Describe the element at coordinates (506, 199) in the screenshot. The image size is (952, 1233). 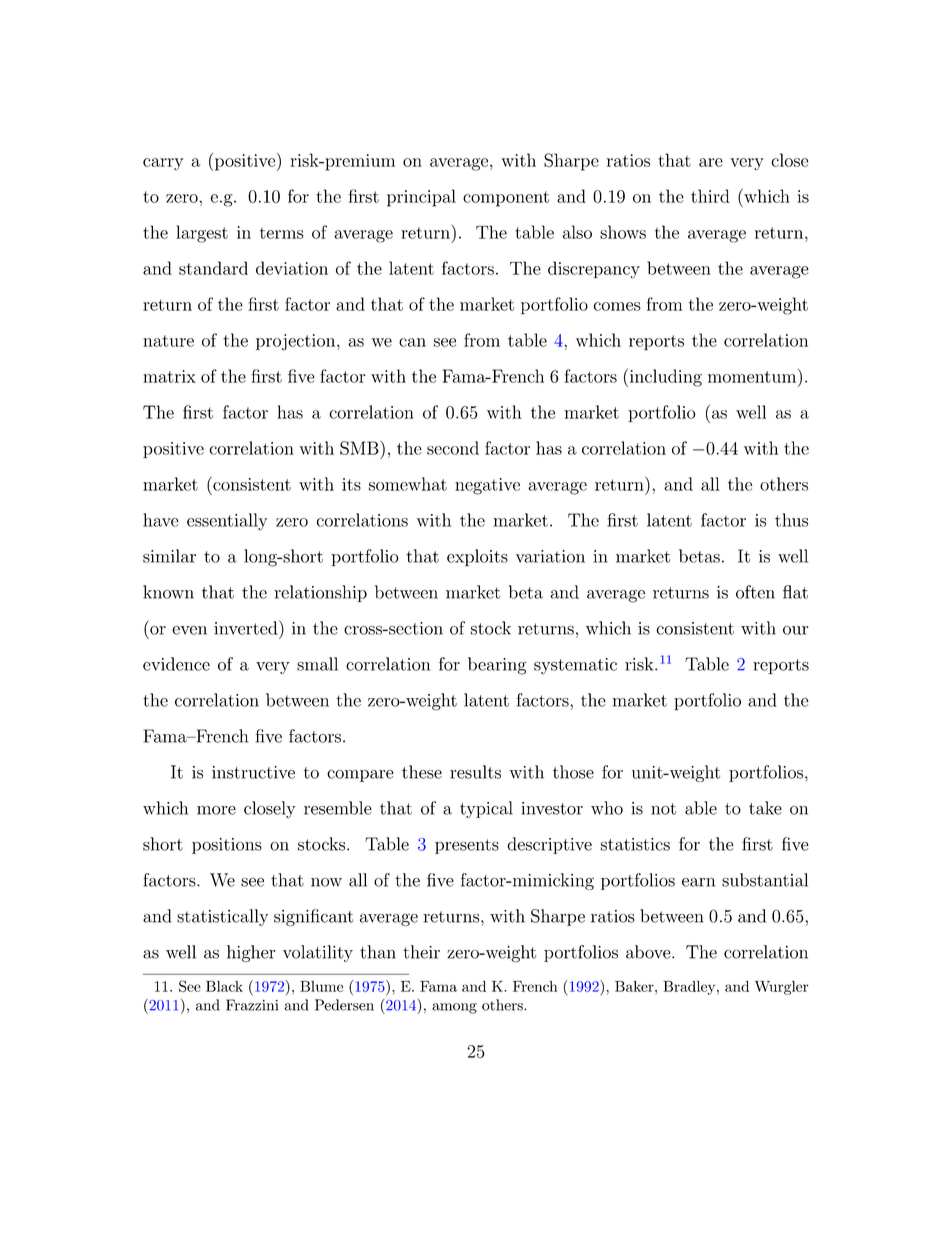
I see `component` at that location.
